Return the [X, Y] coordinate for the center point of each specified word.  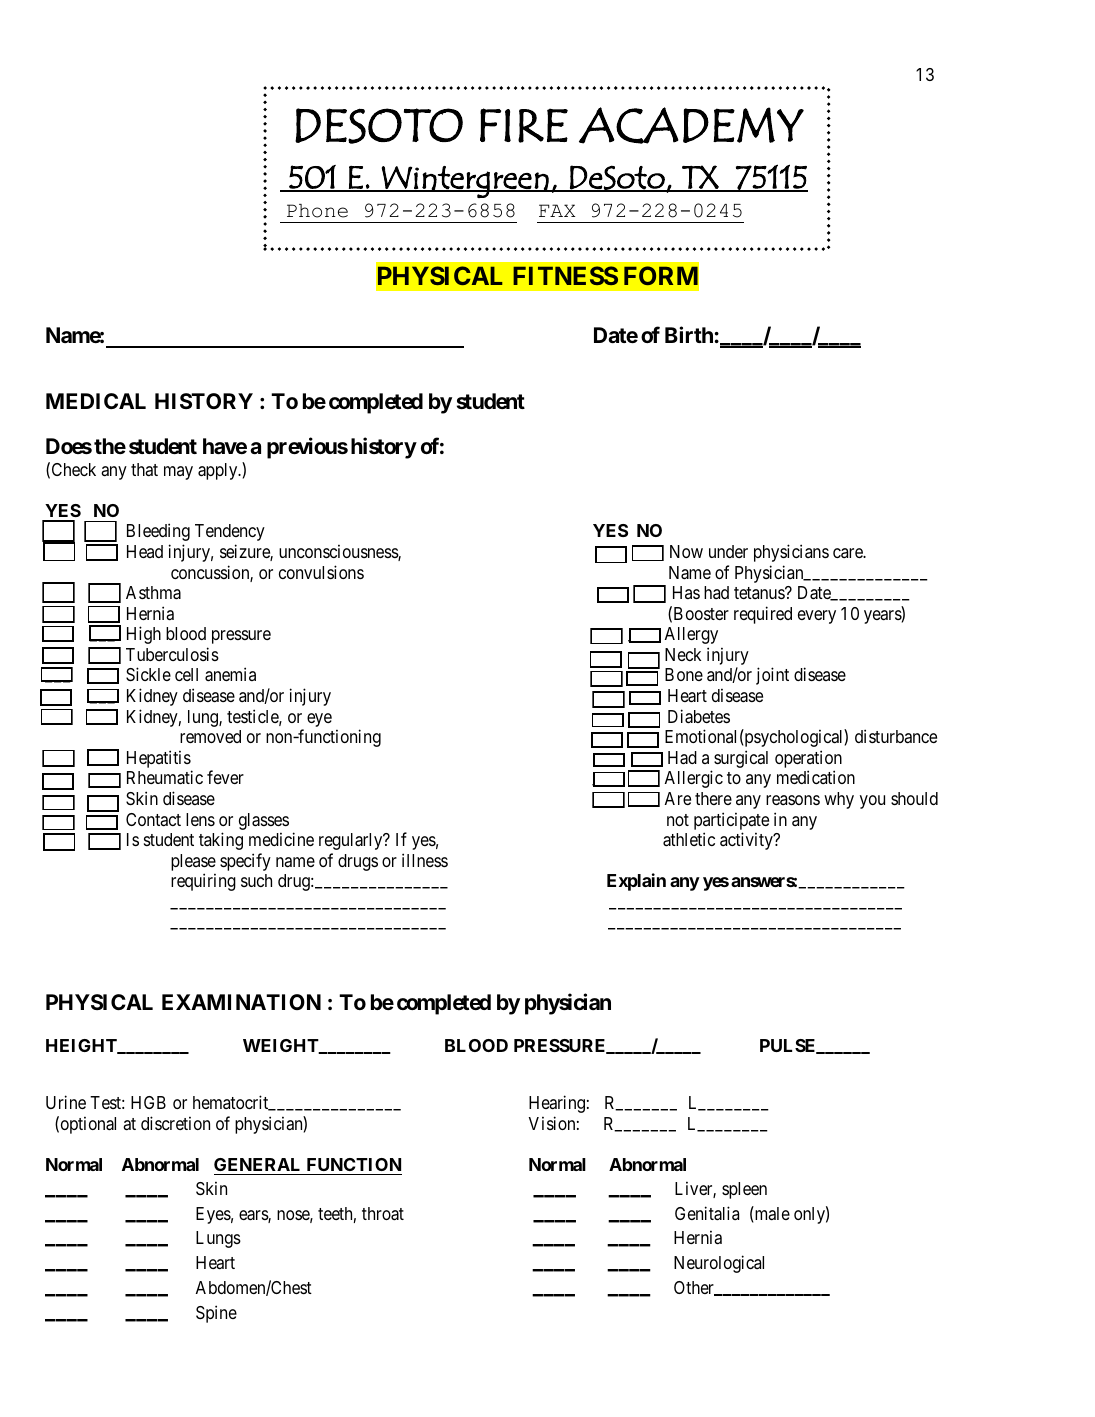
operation [808, 760]
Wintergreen [465, 182]
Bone [684, 674]
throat [383, 1214]
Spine [216, 1314]
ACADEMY [691, 125]
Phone [317, 211]
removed [210, 736]
